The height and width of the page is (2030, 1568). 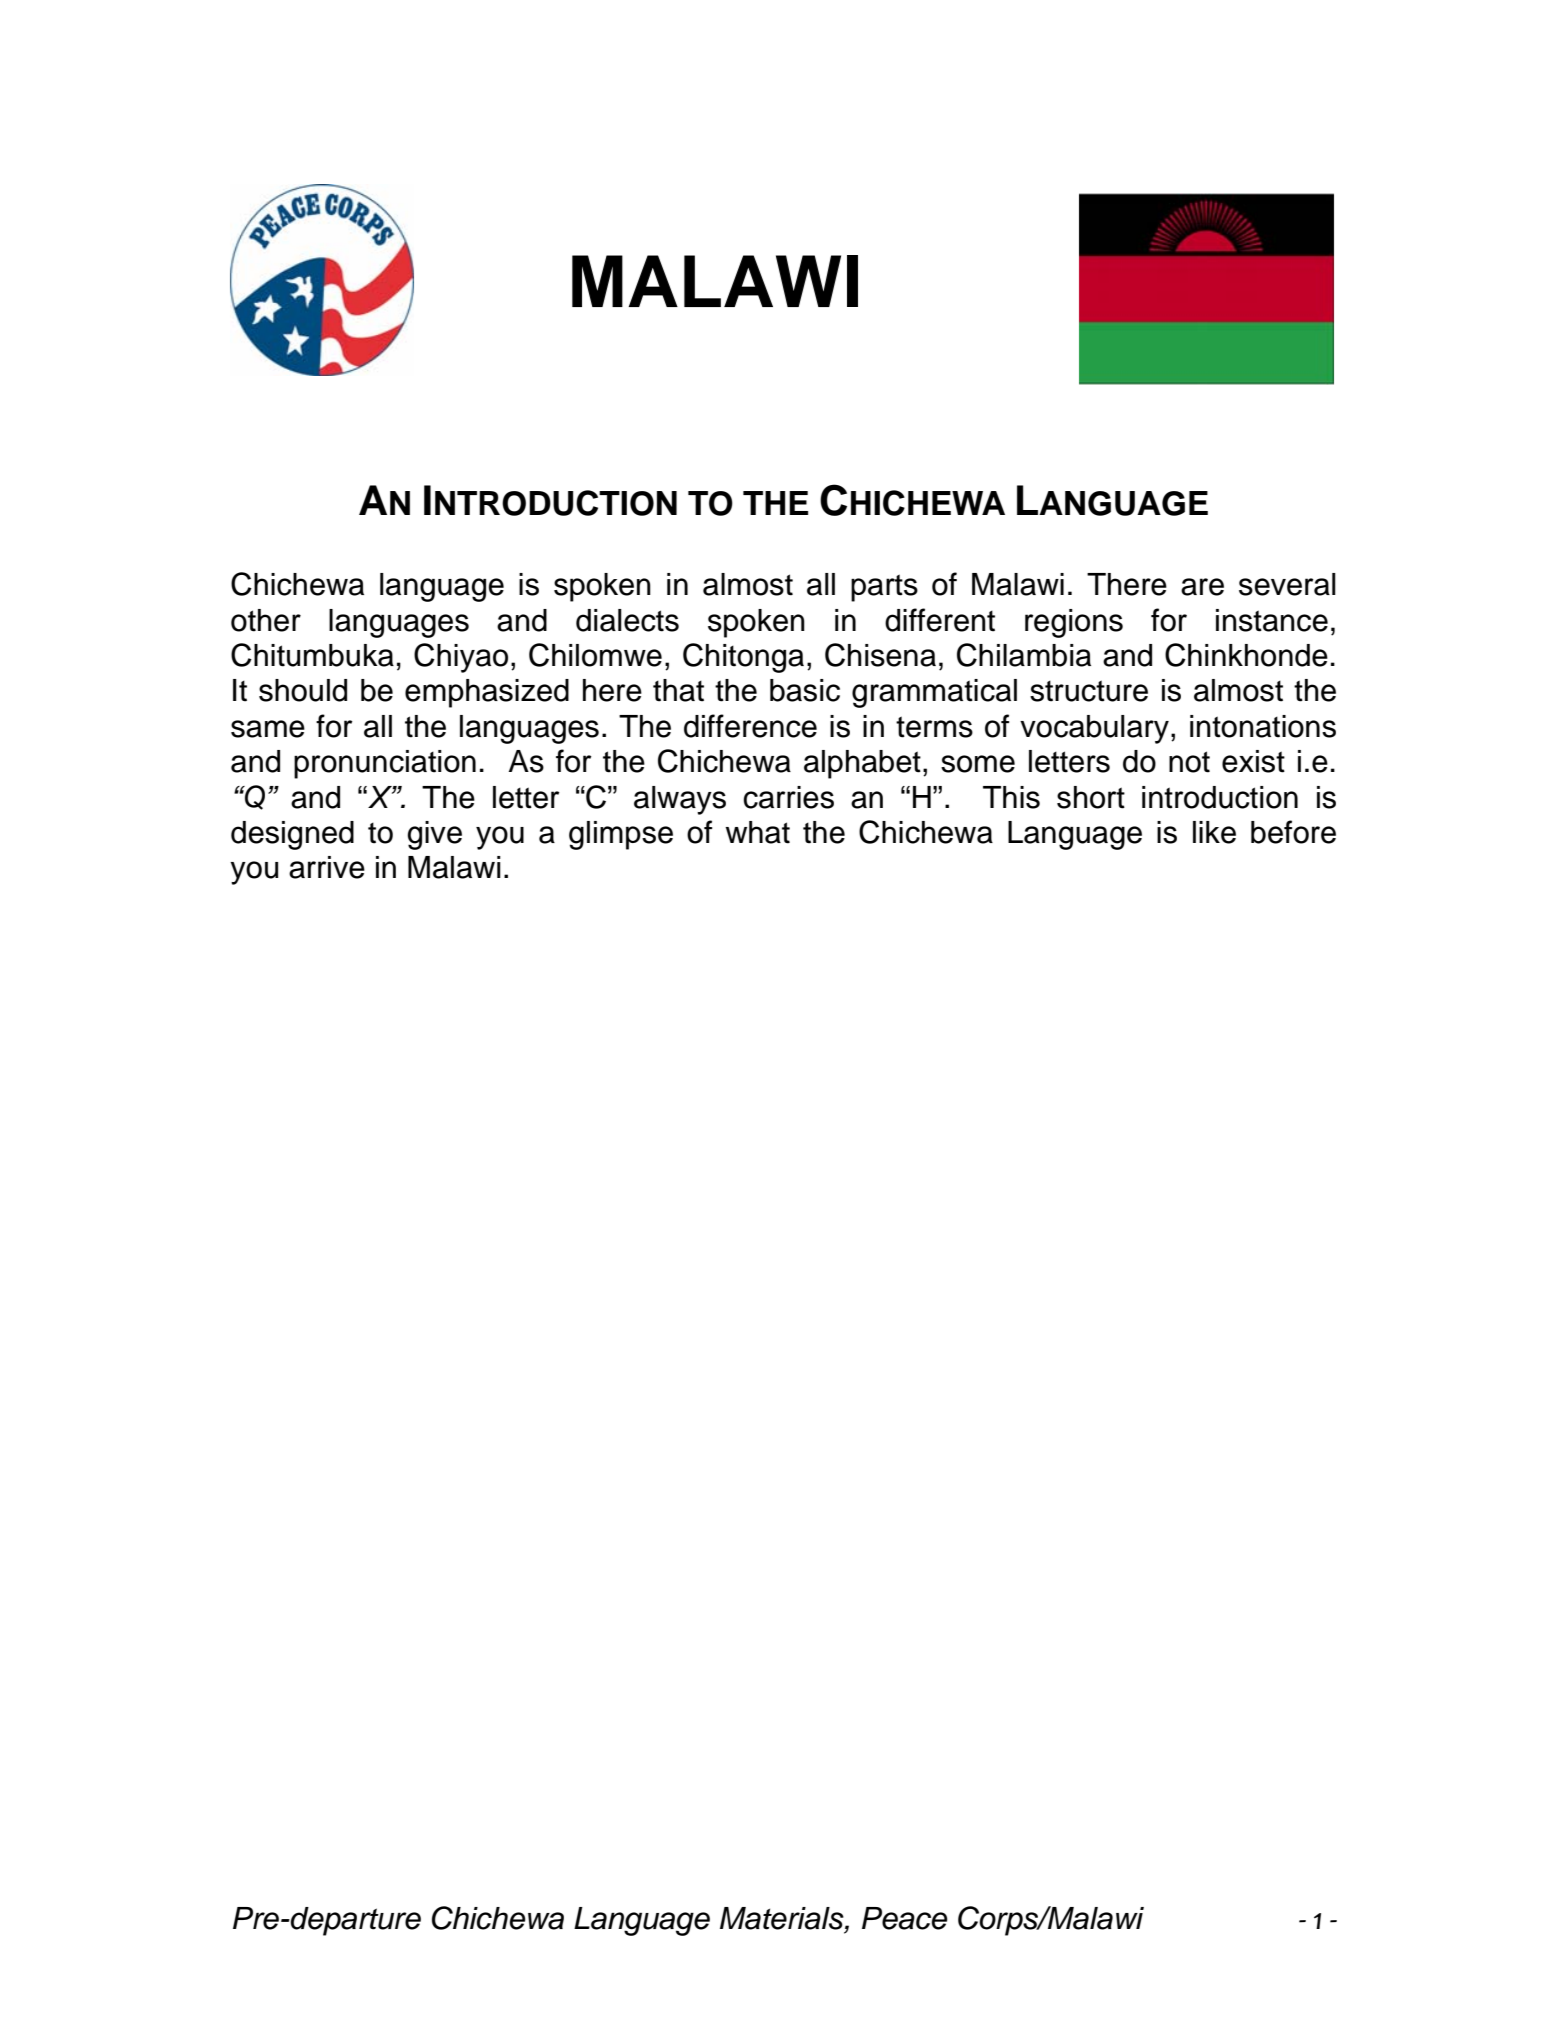 I want to click on Peace, so click(x=905, y=1918).
